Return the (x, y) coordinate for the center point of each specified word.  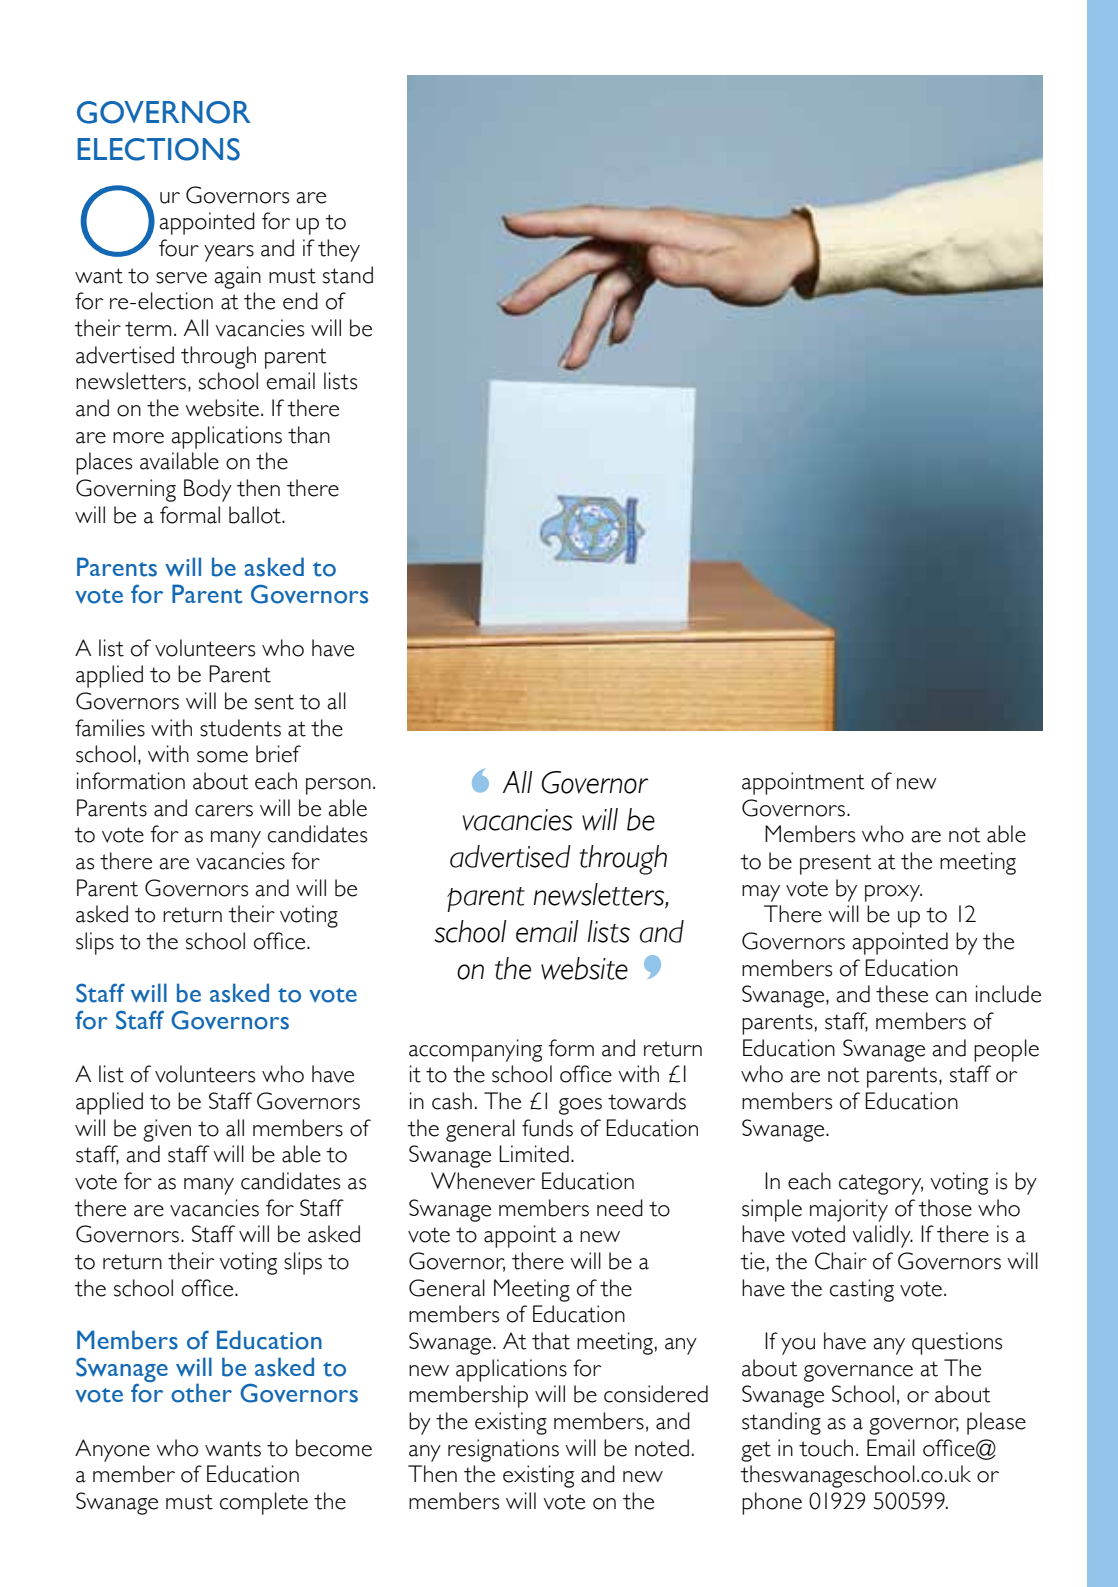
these (902, 994)
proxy (893, 893)
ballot (256, 515)
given (167, 1130)
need (620, 1208)
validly (882, 1236)
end (300, 301)
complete (264, 1503)
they (339, 250)
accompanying (475, 1050)
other (201, 1393)
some (222, 757)
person (338, 786)
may (761, 893)
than (309, 435)
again (237, 277)
